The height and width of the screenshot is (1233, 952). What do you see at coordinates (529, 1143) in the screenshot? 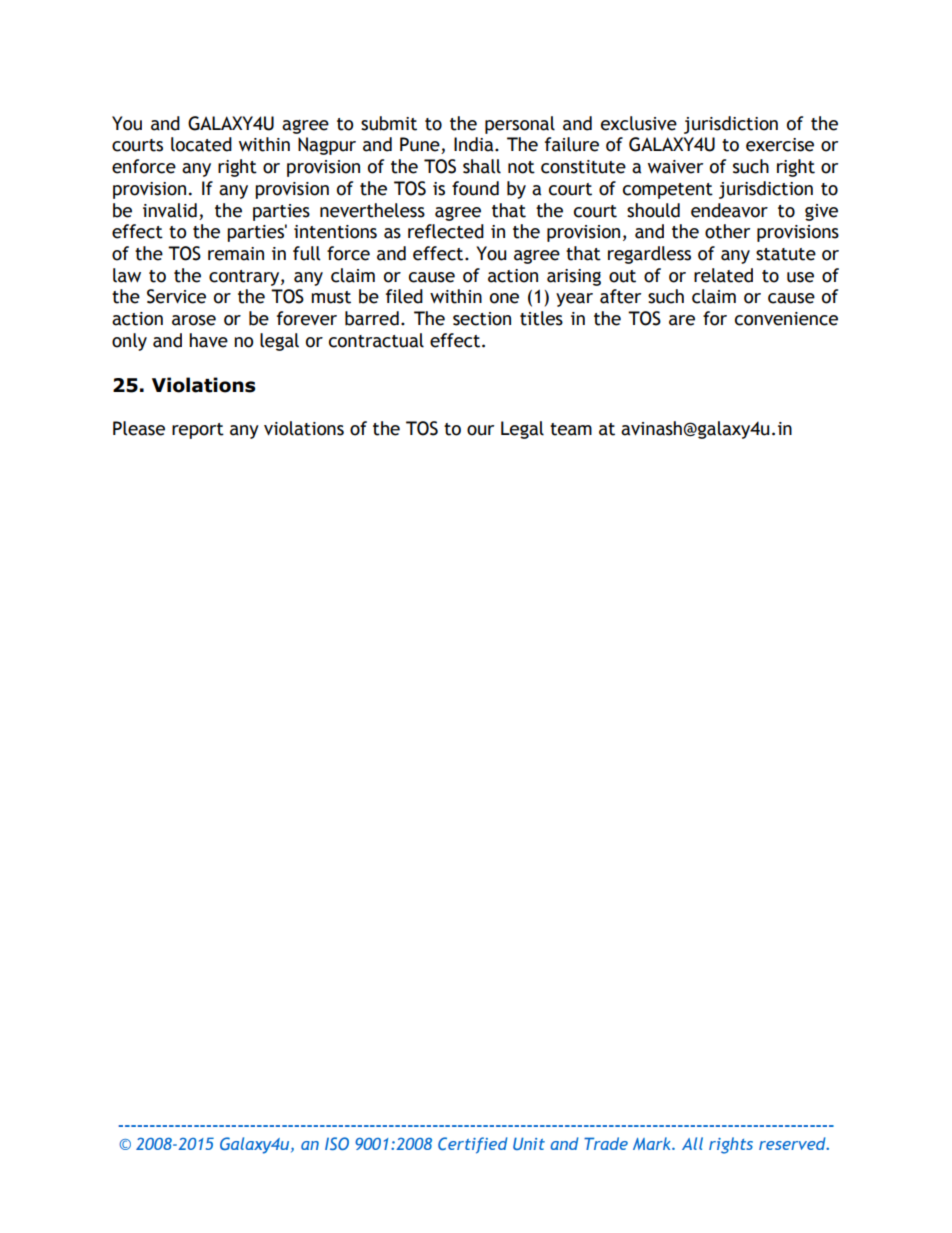
I see `Unit` at bounding box center [529, 1143].
